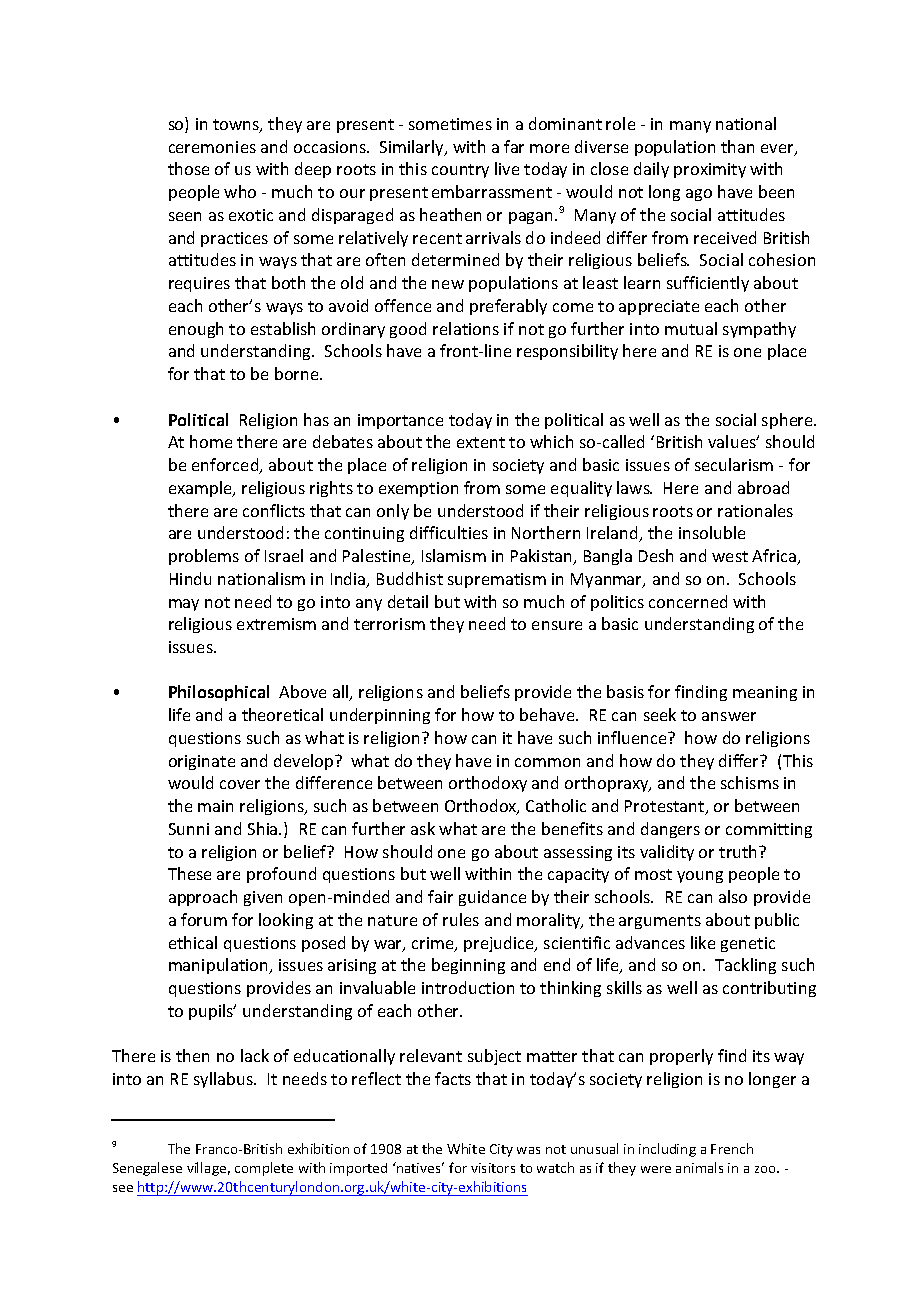 This screenshot has height=1308, width=924. I want to click on complete, so click(264, 1169).
